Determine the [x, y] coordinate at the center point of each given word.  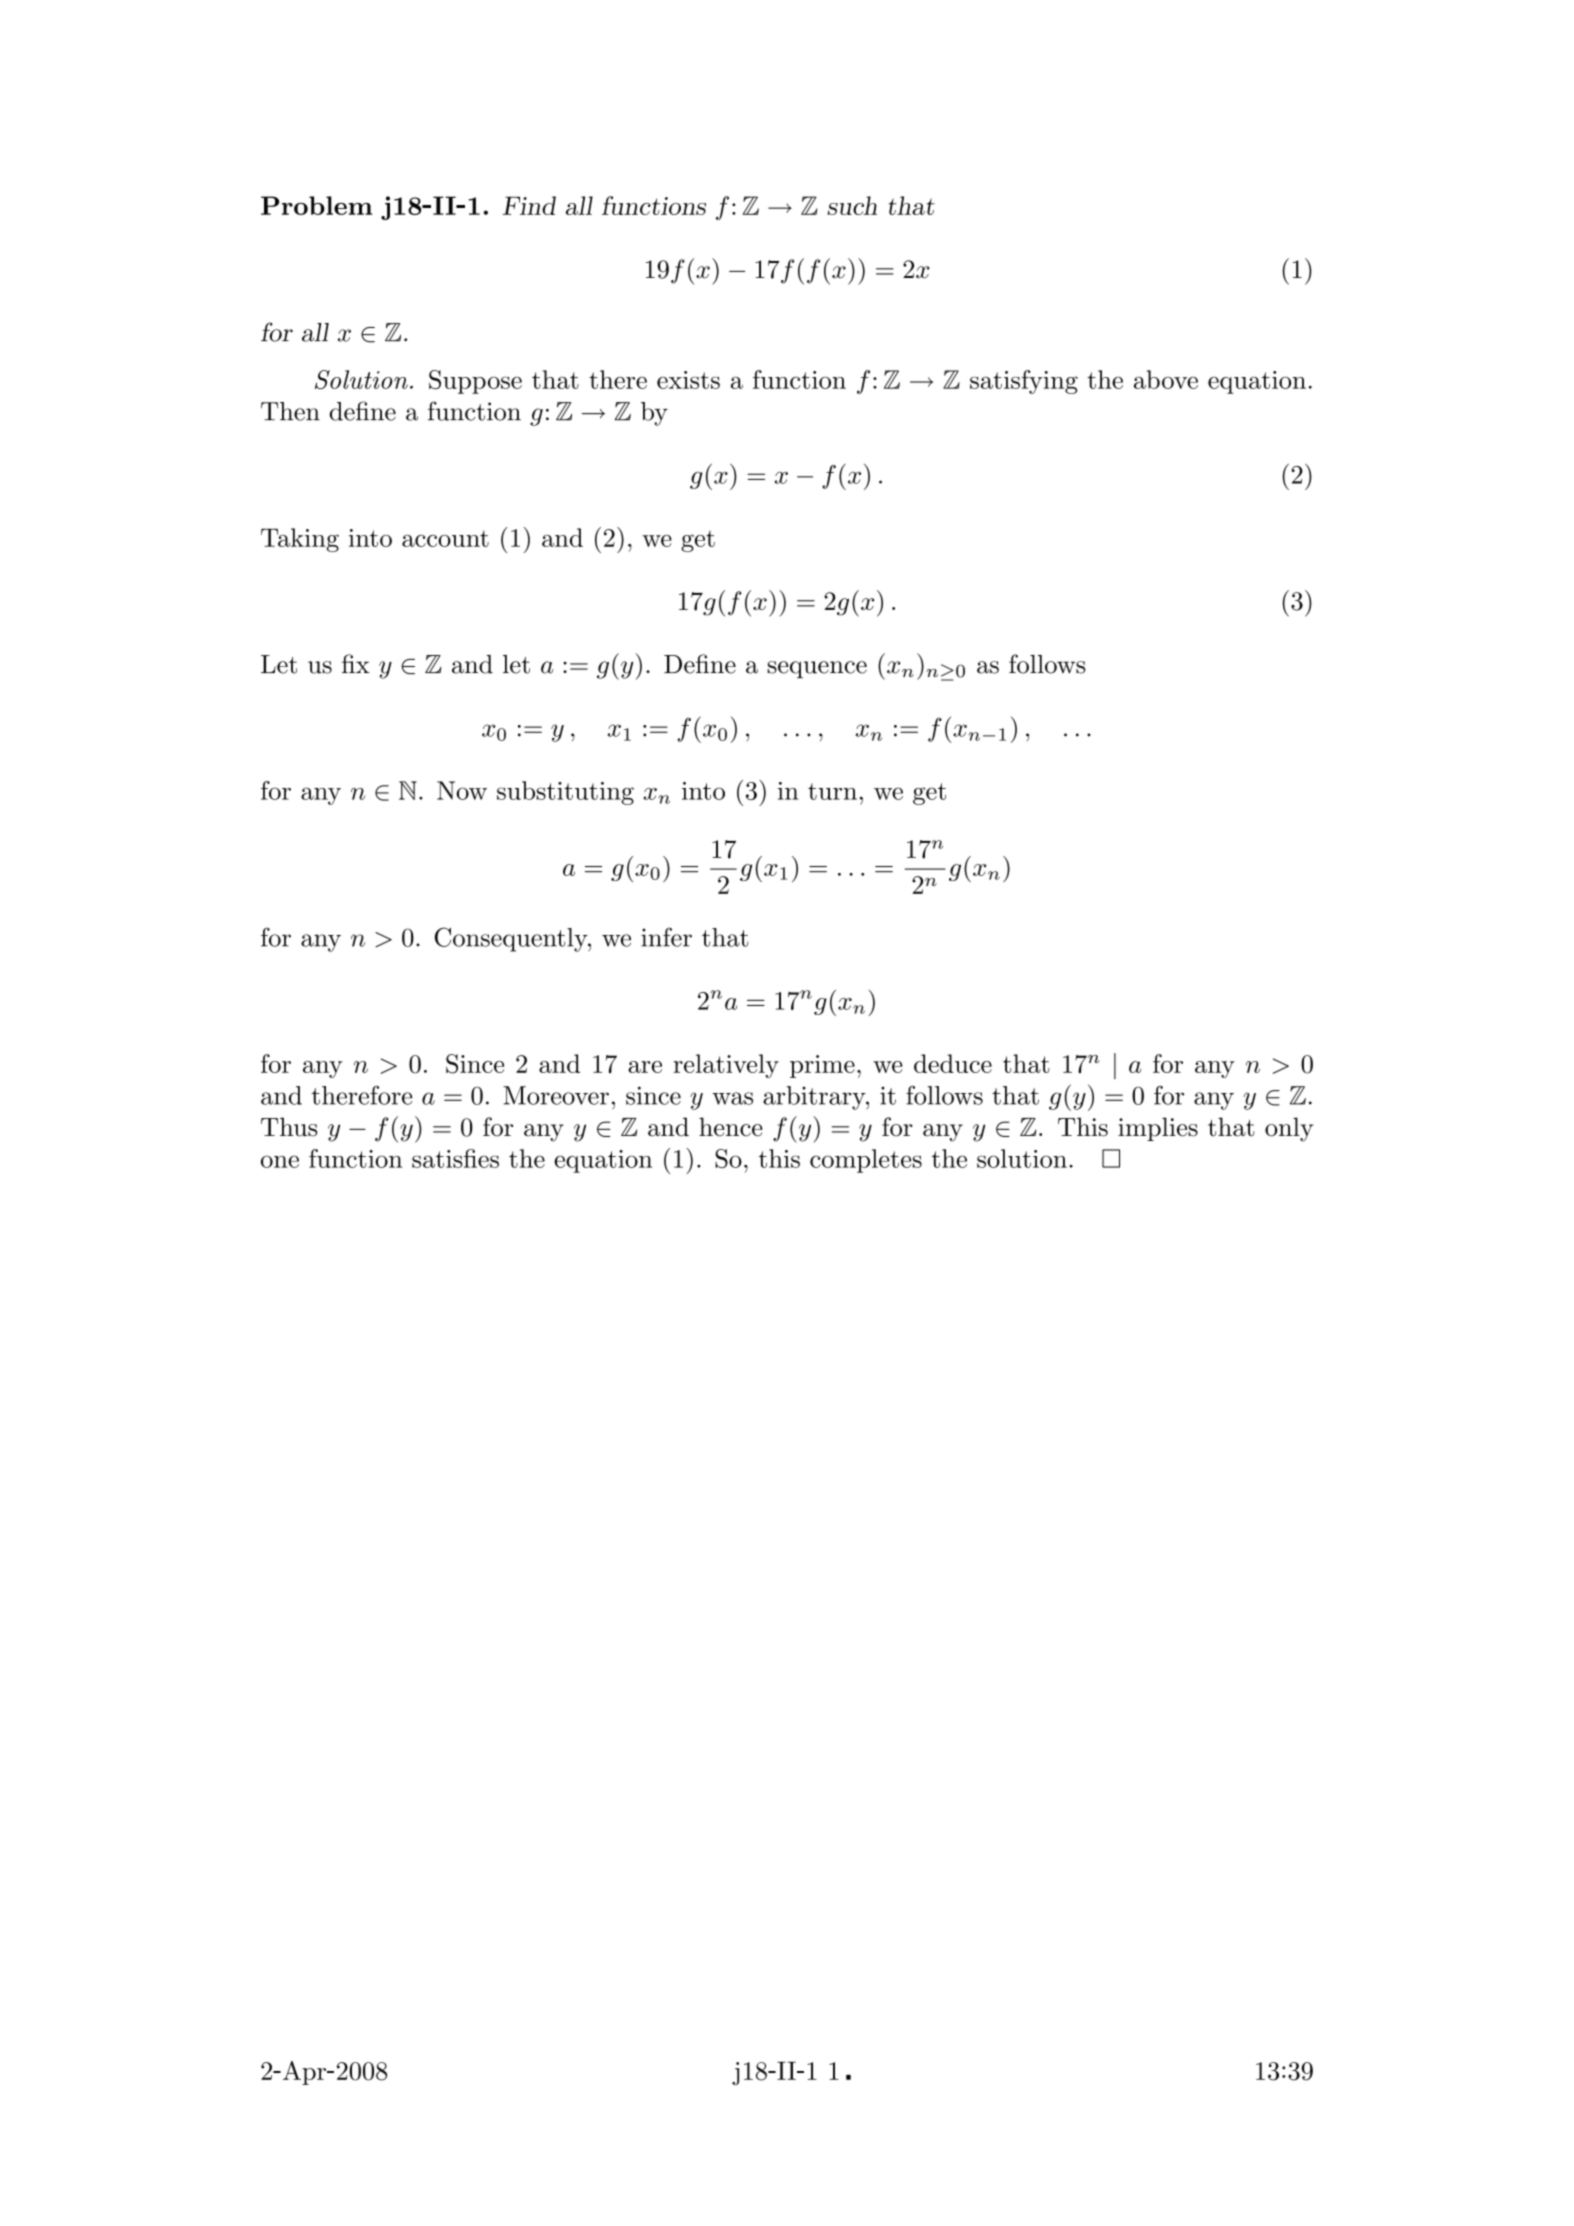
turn [832, 791]
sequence [817, 669]
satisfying [1024, 382]
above [1166, 379]
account [445, 538]
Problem [316, 205]
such [852, 205]
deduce [953, 1063]
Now [462, 790]
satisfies [455, 1158]
